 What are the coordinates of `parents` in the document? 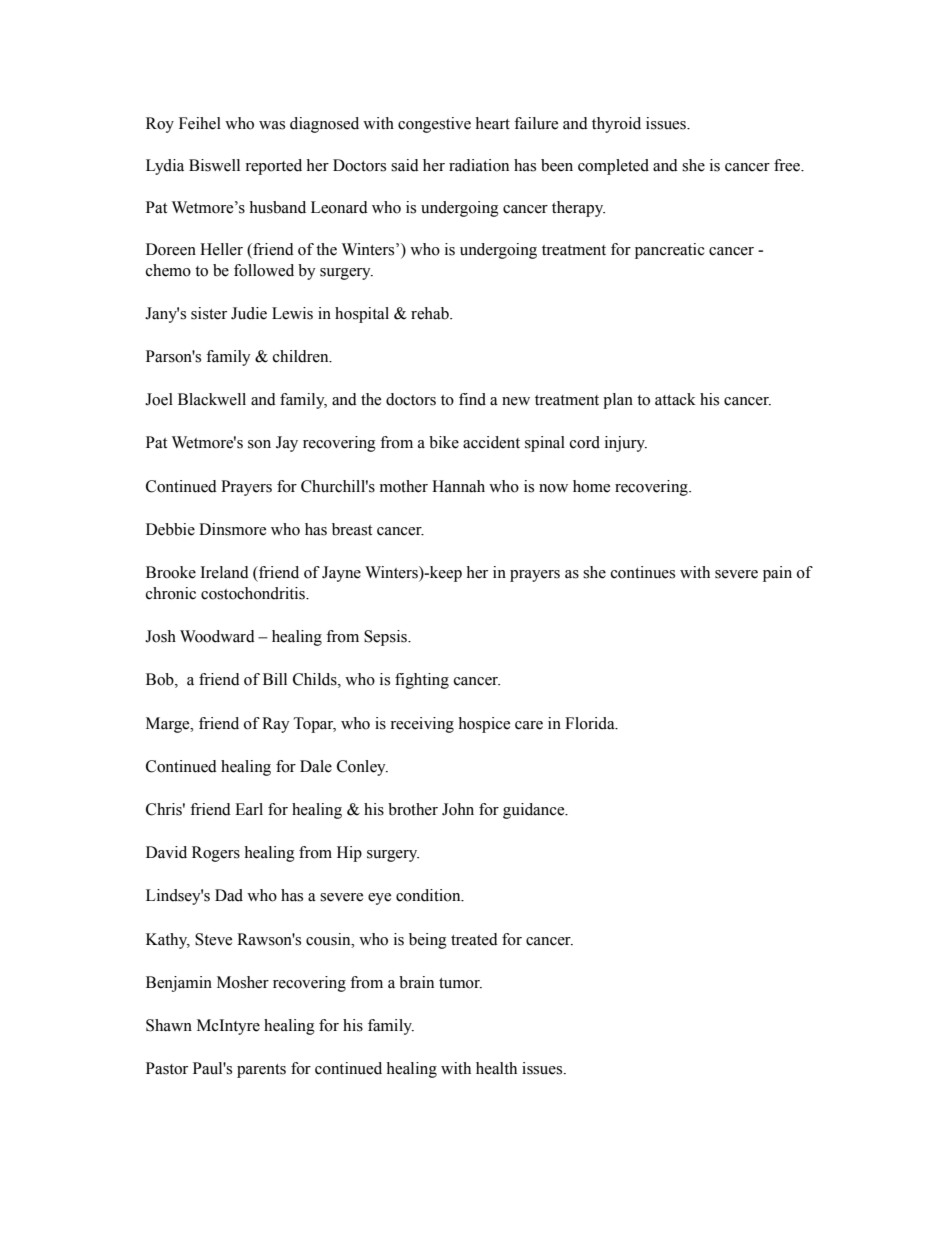 It's located at (261, 1071).
